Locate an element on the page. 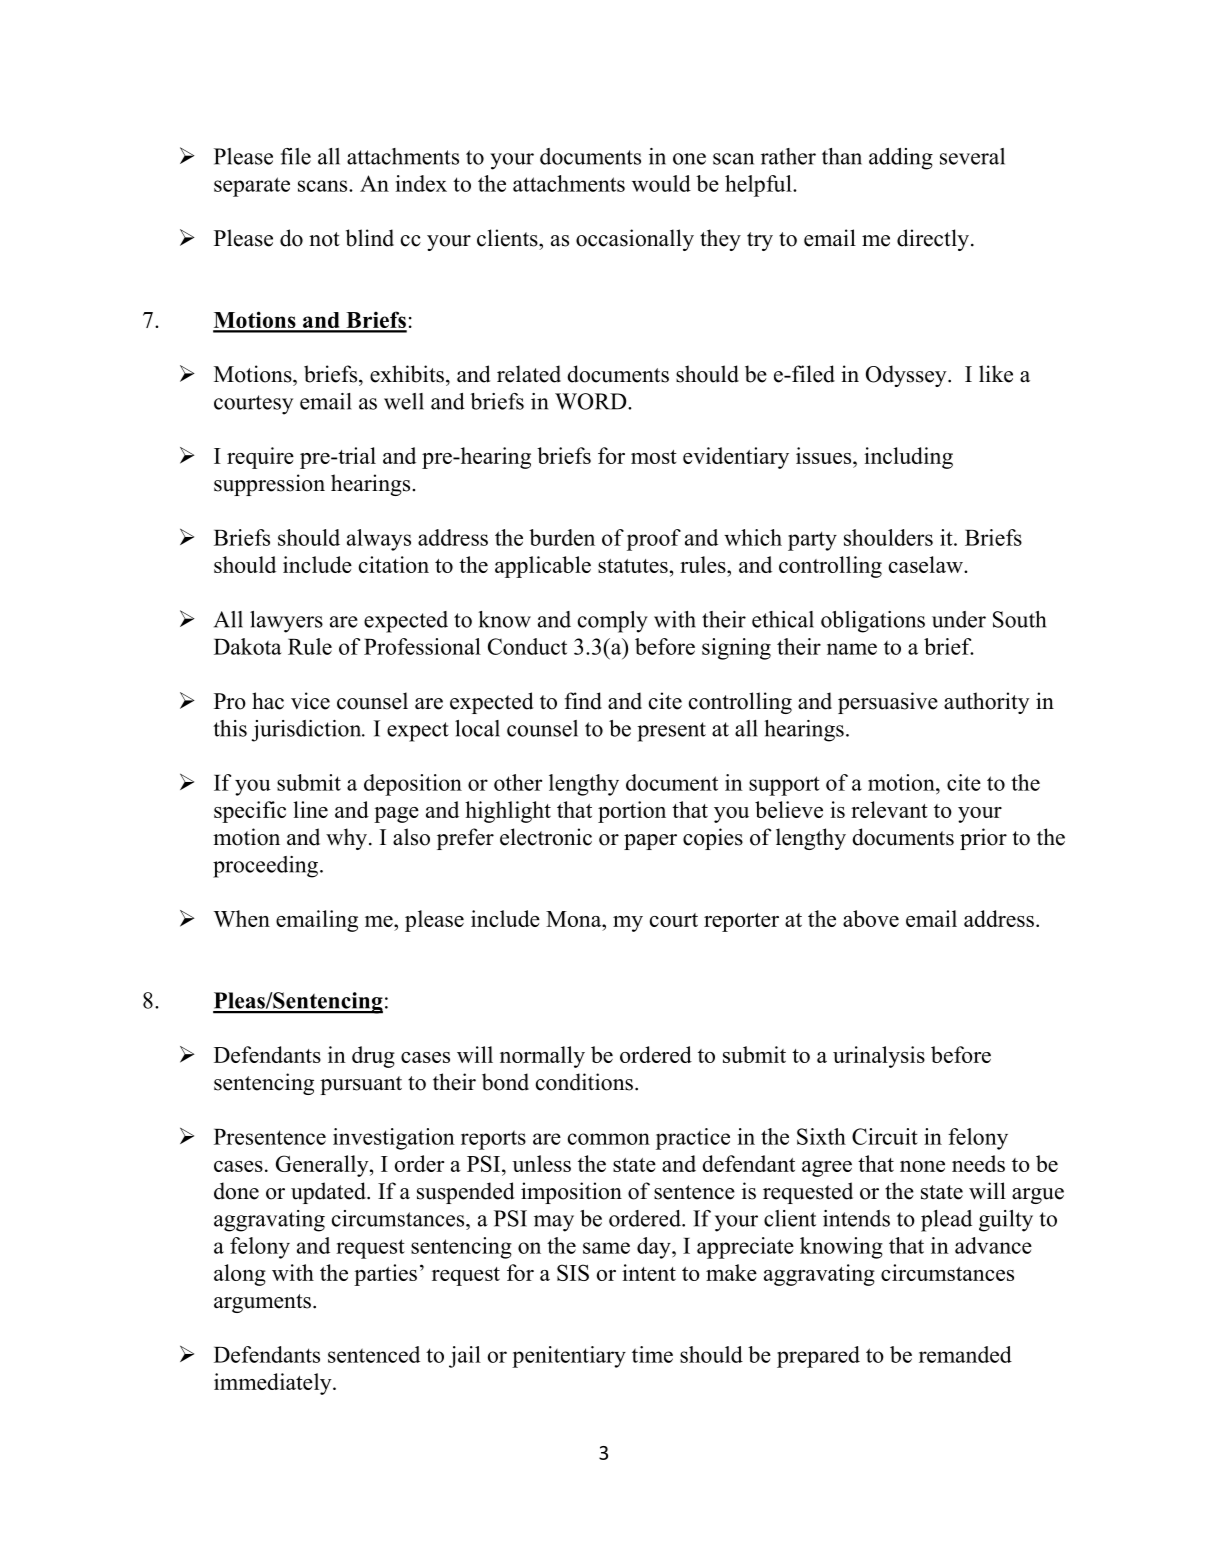  line is located at coordinates (310, 809).
